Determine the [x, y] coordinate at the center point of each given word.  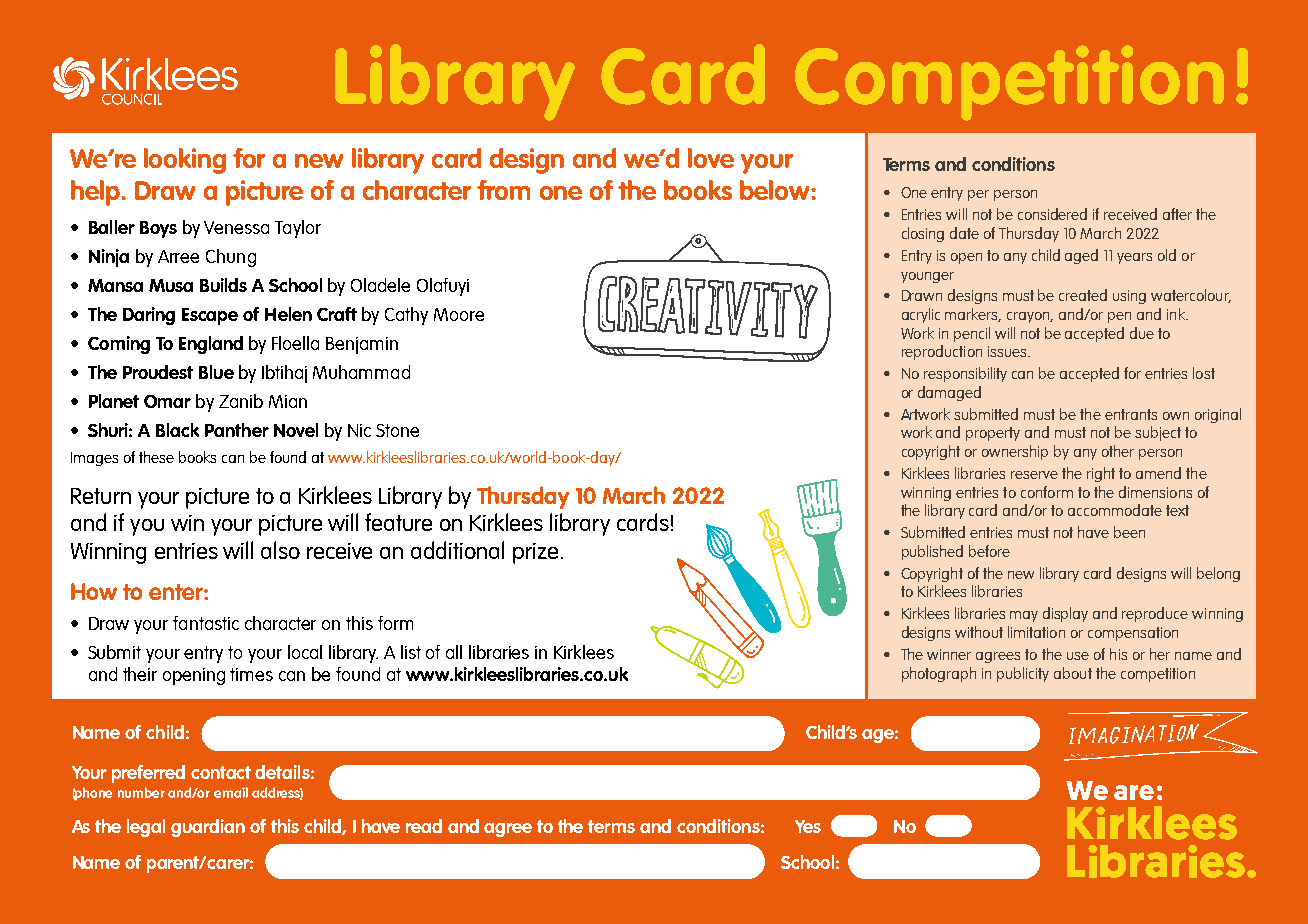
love [711, 158]
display [1065, 614]
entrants [1131, 414]
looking [185, 161]
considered [1052, 214]
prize [535, 553]
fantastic [206, 623]
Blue [216, 372]
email [231, 792]
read [424, 826]
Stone [397, 430]
